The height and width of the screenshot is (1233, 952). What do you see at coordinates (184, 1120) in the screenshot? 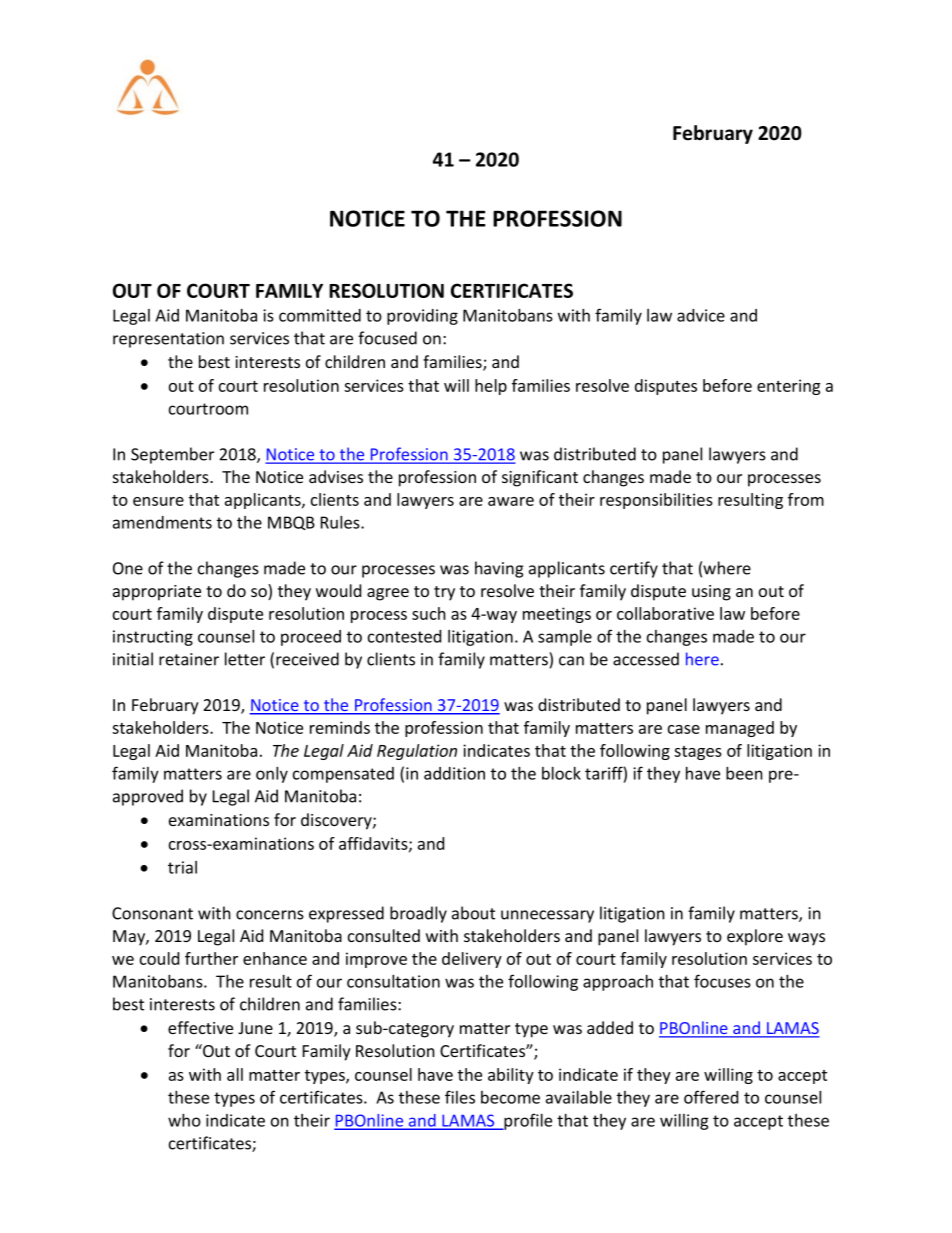
I see `who` at bounding box center [184, 1120].
